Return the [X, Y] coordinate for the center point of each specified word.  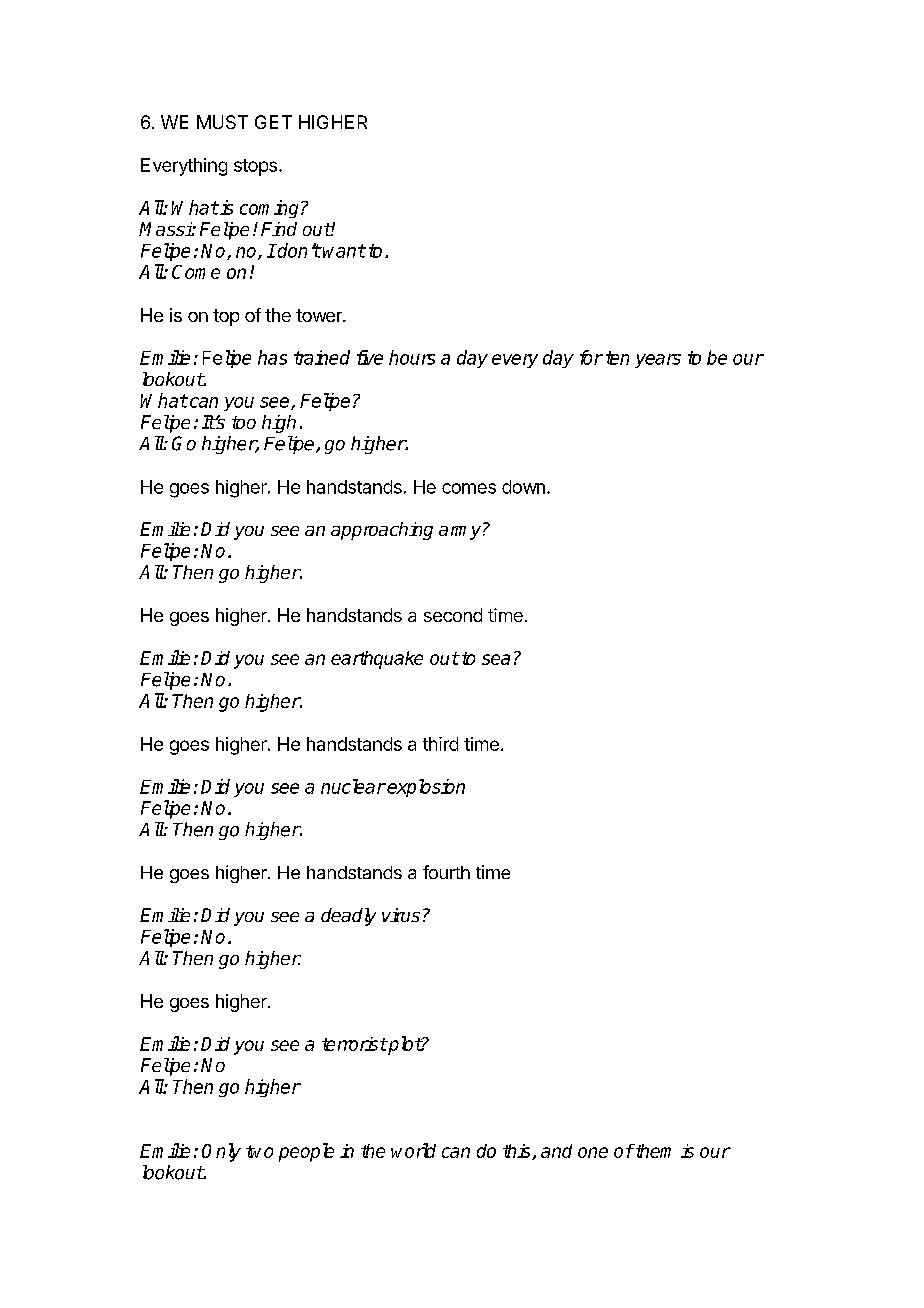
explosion [426, 788]
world [413, 1150]
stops [255, 167]
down [523, 487]
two [259, 1151]
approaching [382, 531]
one [593, 1152]
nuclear [353, 786]
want [344, 251]
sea [496, 659]
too [244, 422]
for [591, 357]
